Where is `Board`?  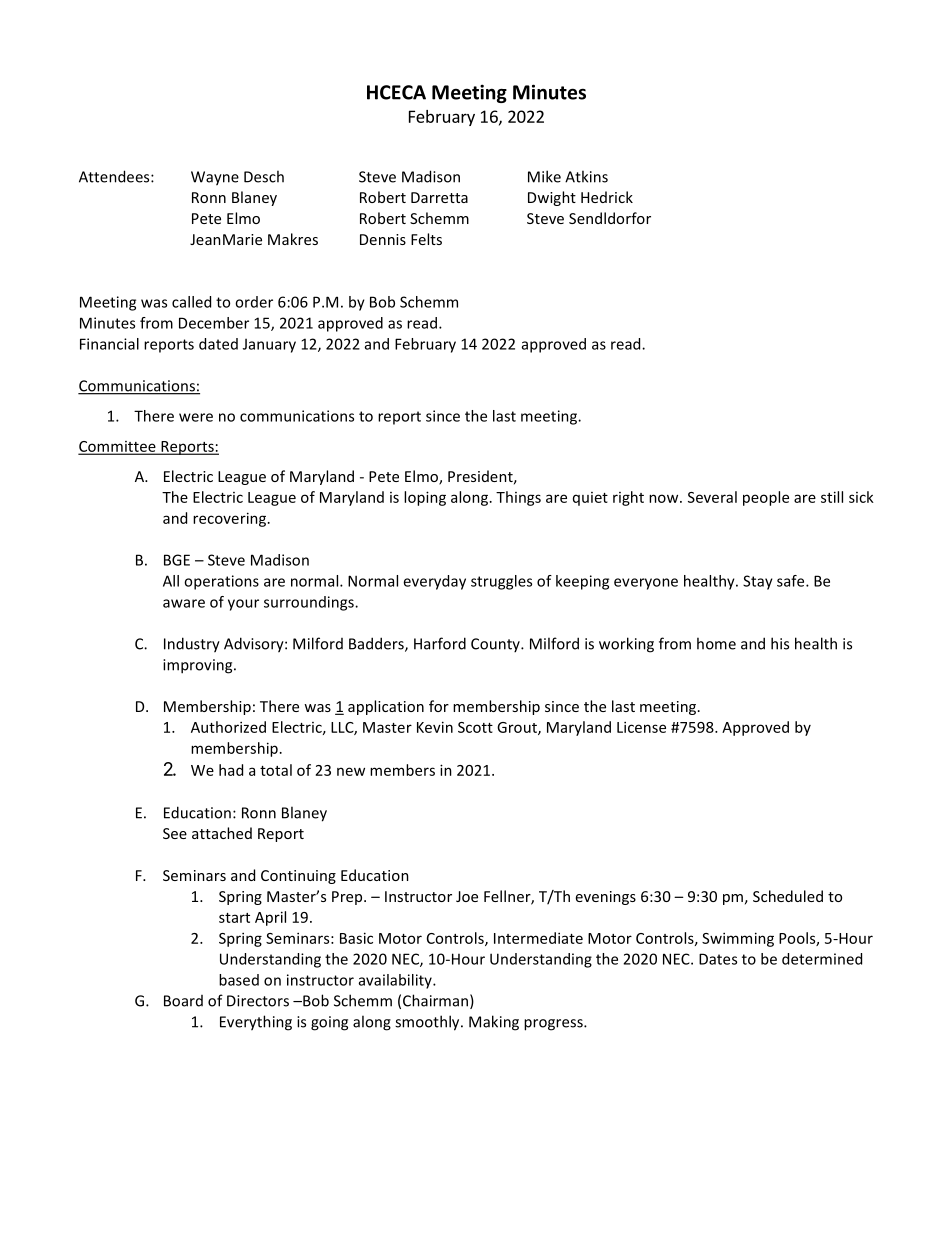
Board is located at coordinates (183, 1001).
